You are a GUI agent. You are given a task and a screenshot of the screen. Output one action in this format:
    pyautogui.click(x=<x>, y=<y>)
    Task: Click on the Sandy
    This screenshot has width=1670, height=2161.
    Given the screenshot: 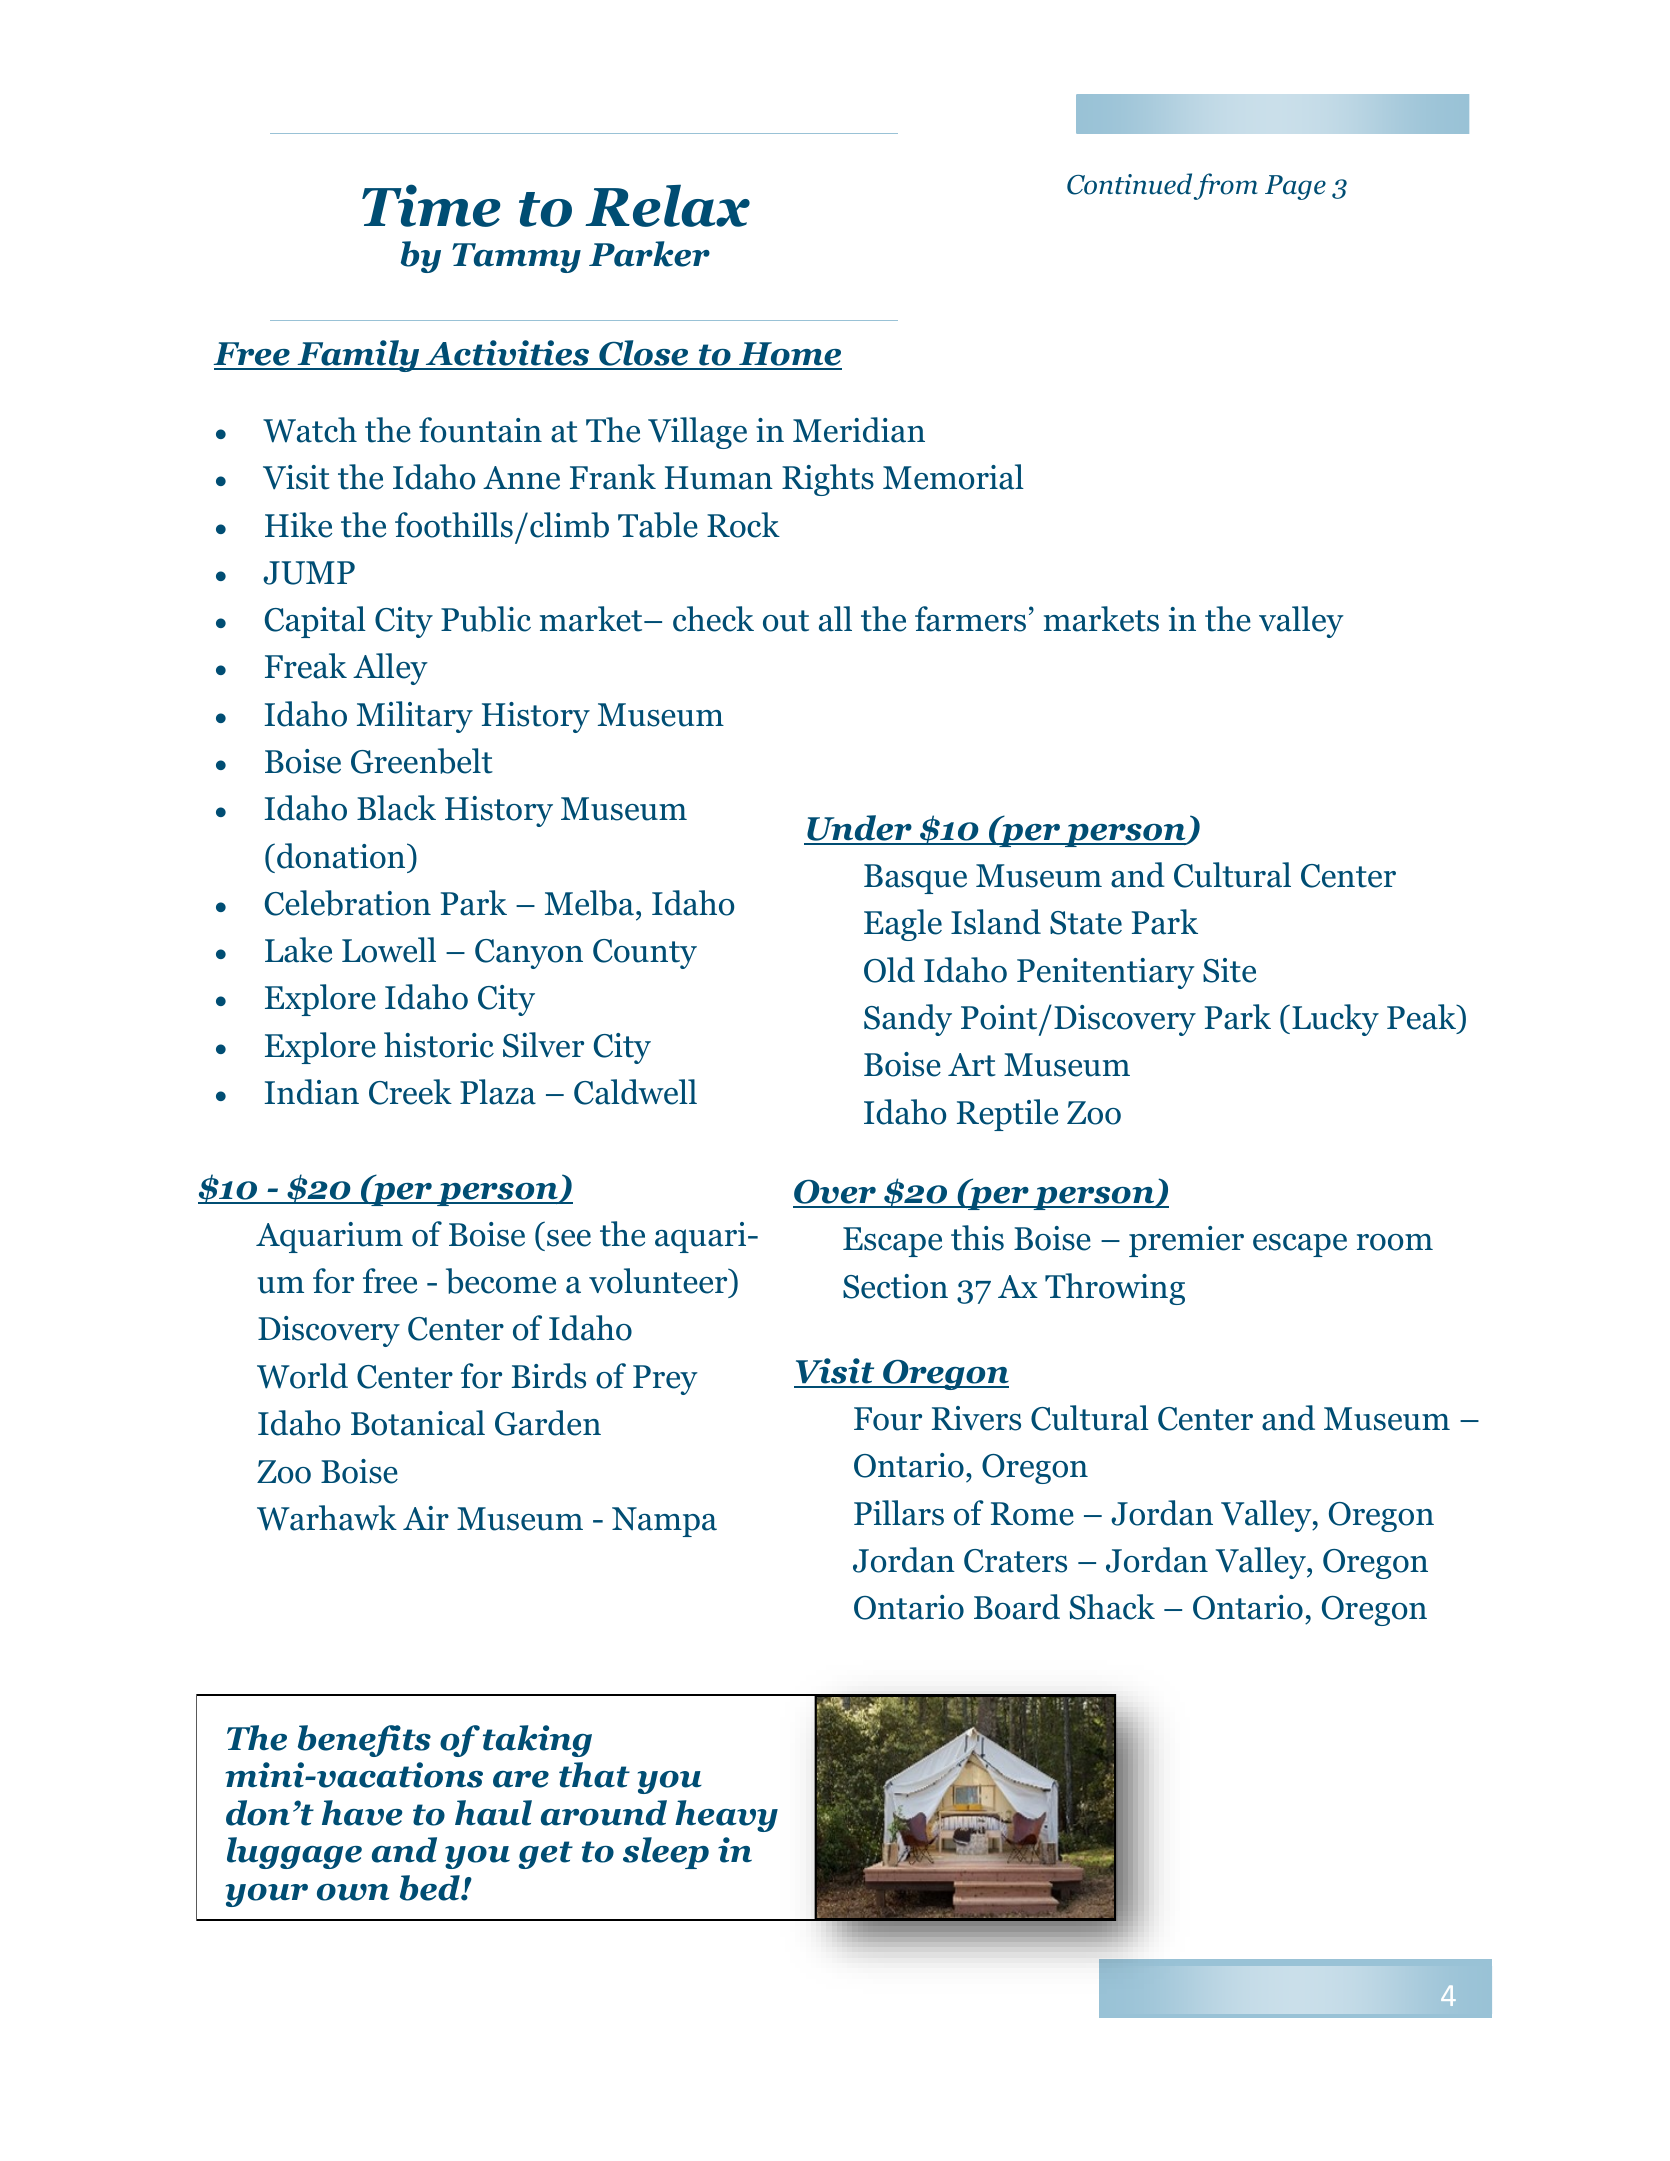 What is the action you would take?
    pyautogui.click(x=908, y=1020)
